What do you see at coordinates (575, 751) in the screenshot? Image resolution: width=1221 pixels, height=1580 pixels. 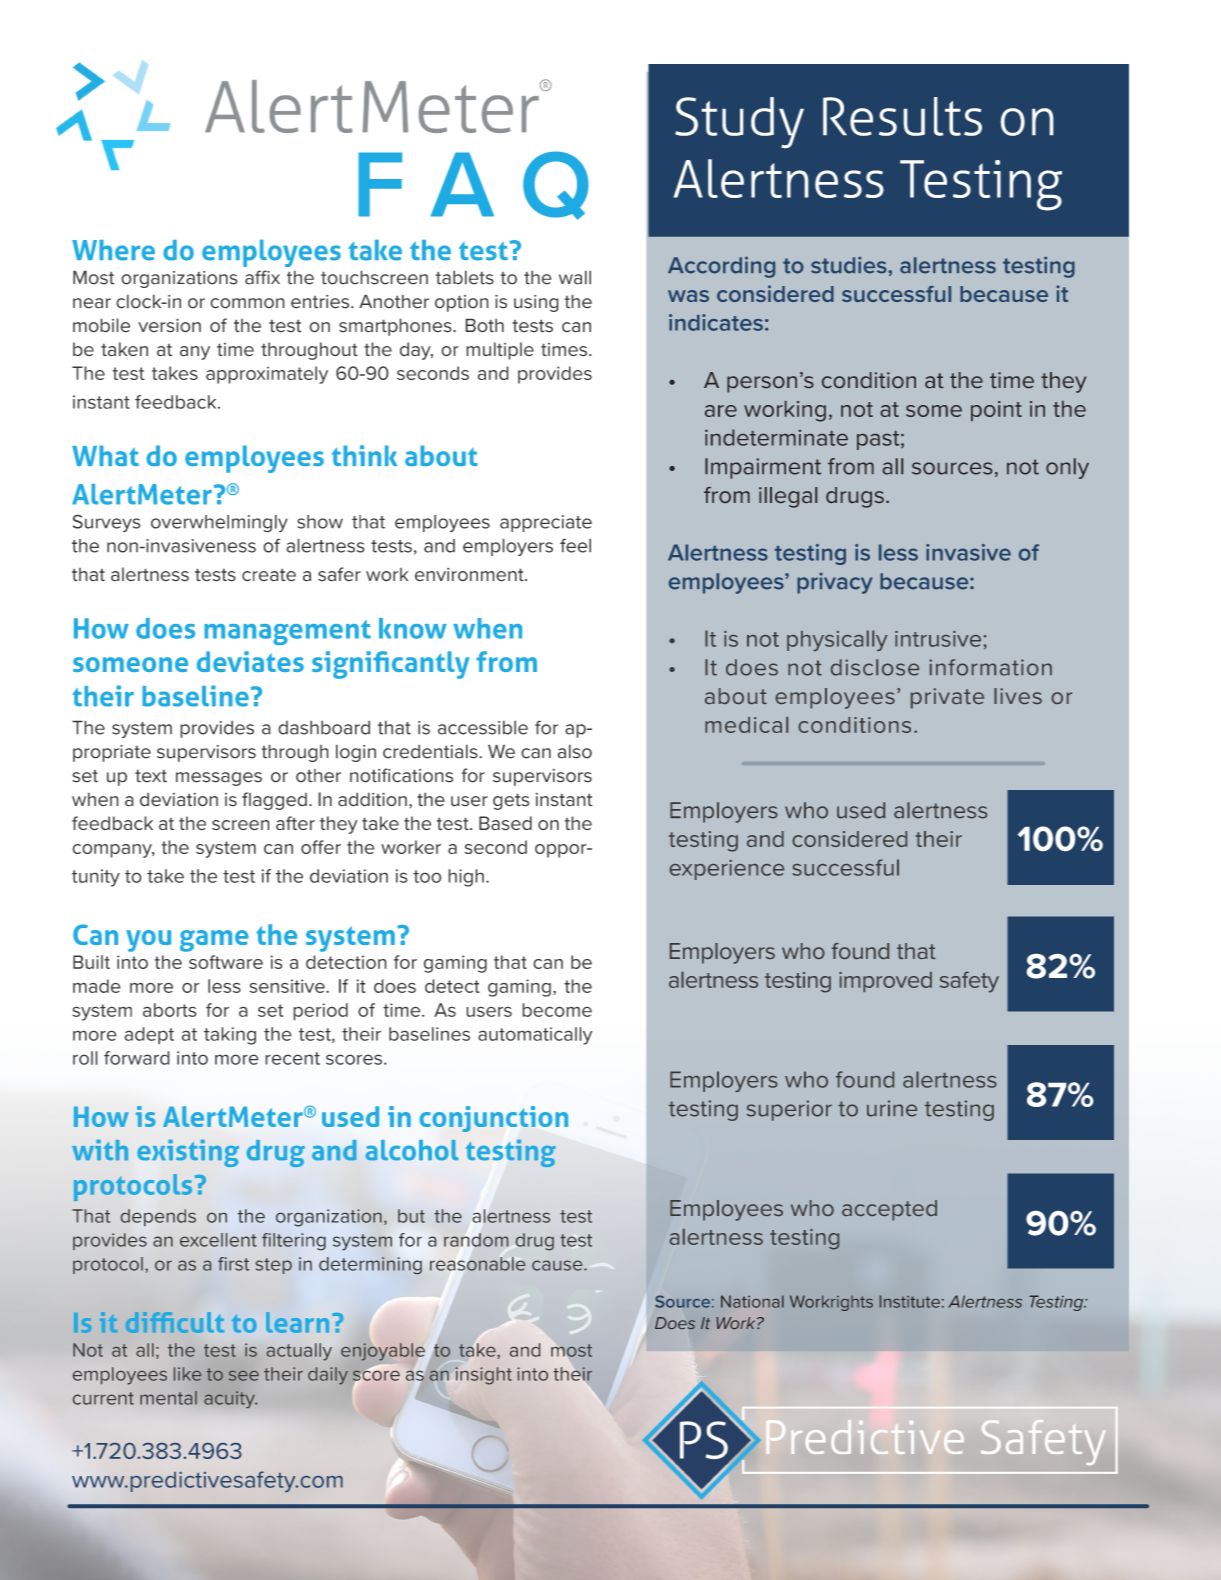 I see `also` at bounding box center [575, 751].
